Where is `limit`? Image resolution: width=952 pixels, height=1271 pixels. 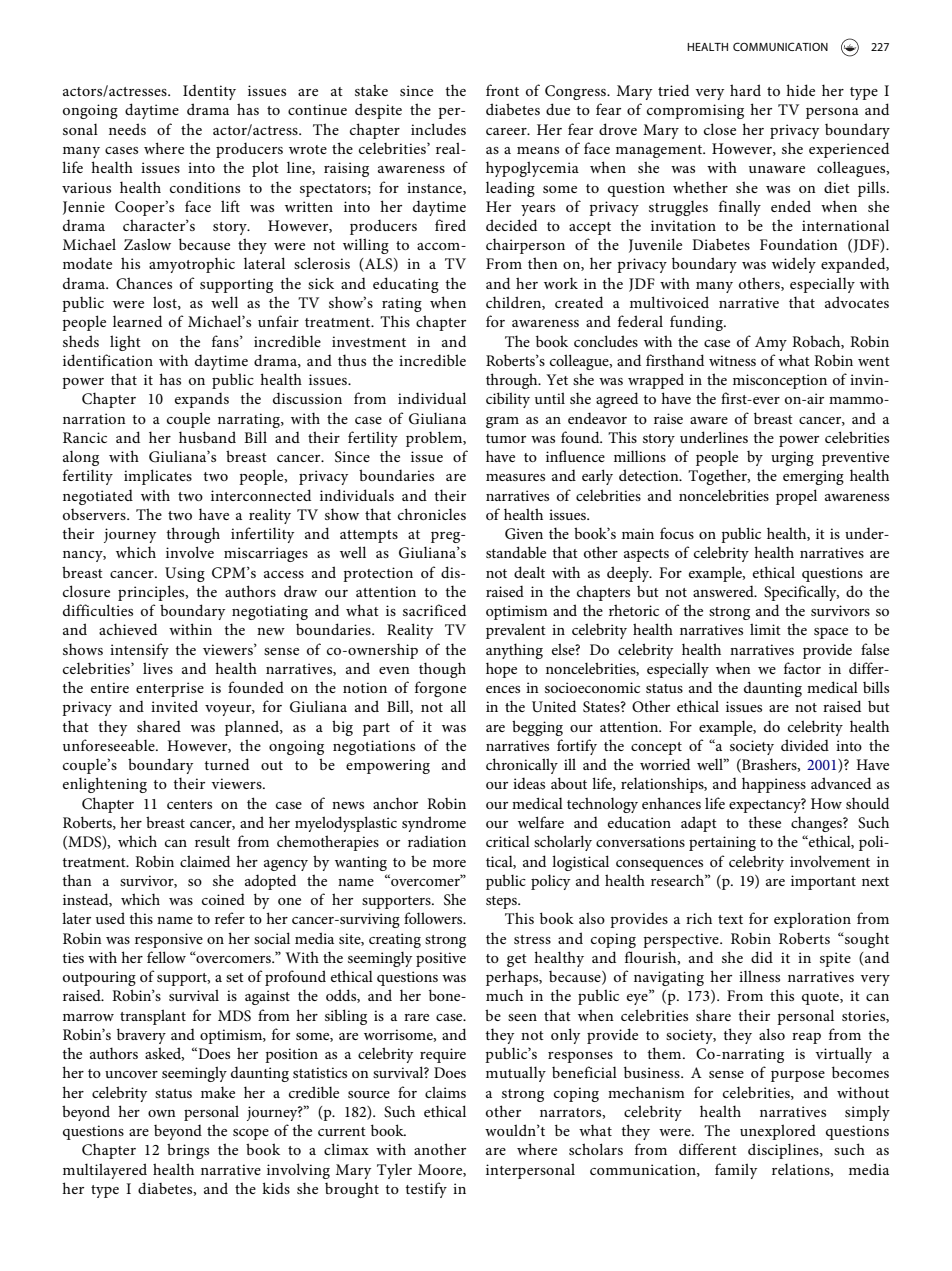 limit is located at coordinates (765, 629).
